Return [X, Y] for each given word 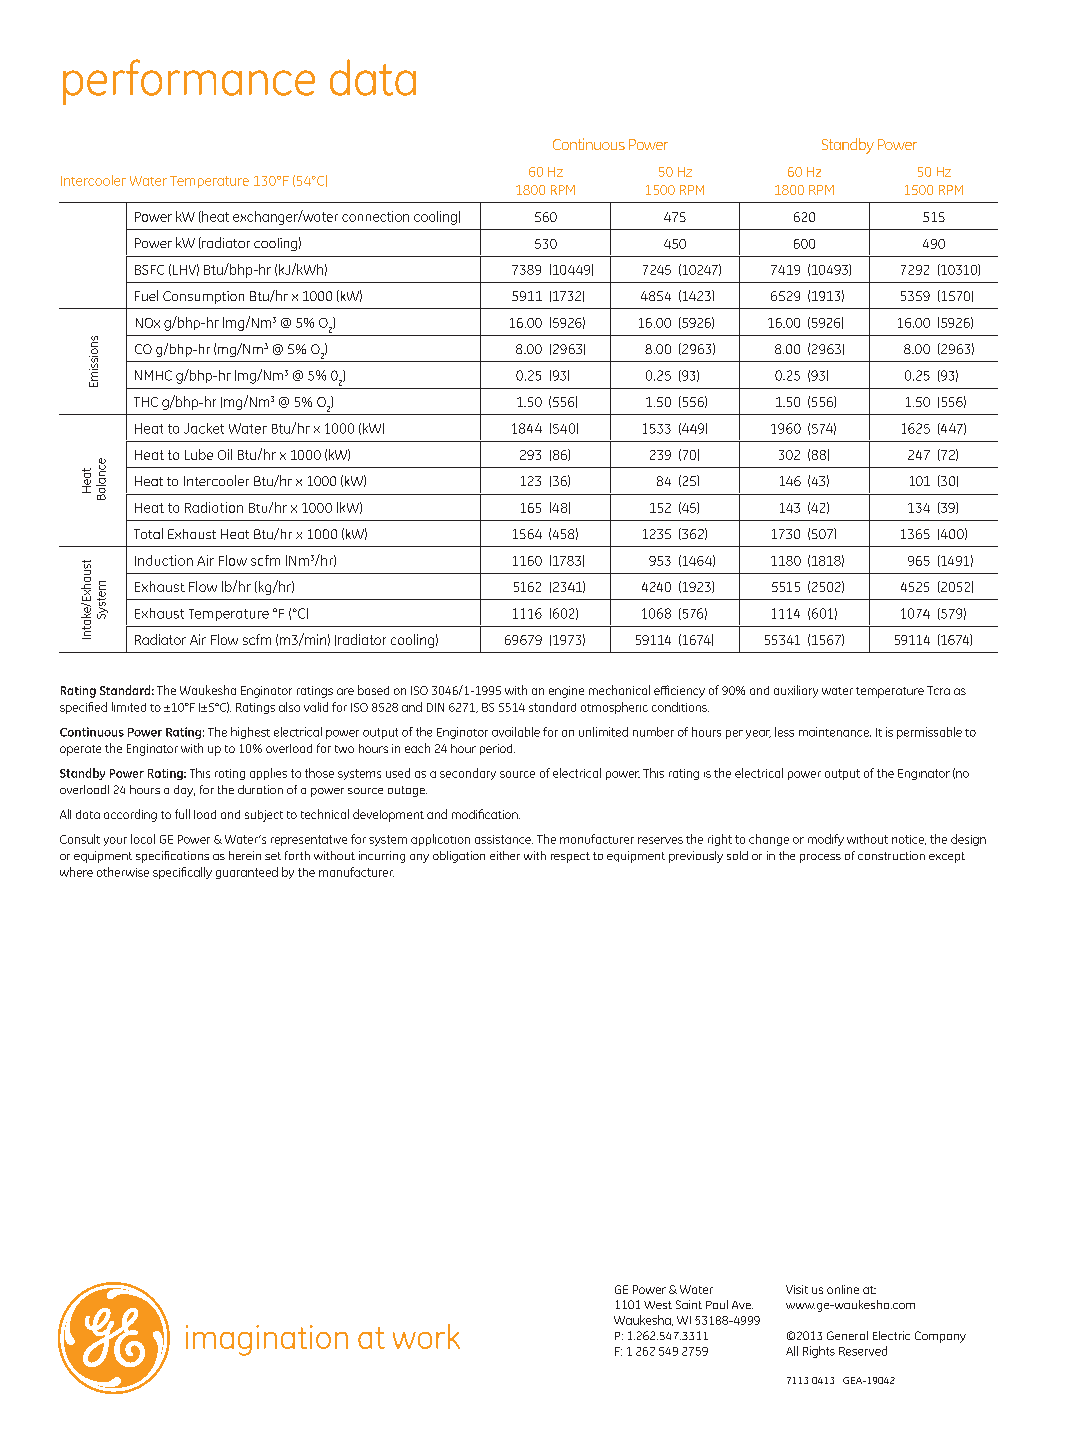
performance [189, 82]
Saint [689, 1304]
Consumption [203, 297]
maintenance [835, 732]
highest [250, 733]
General [847, 1335]
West [658, 1305]
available [516, 732]
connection [375, 216]
